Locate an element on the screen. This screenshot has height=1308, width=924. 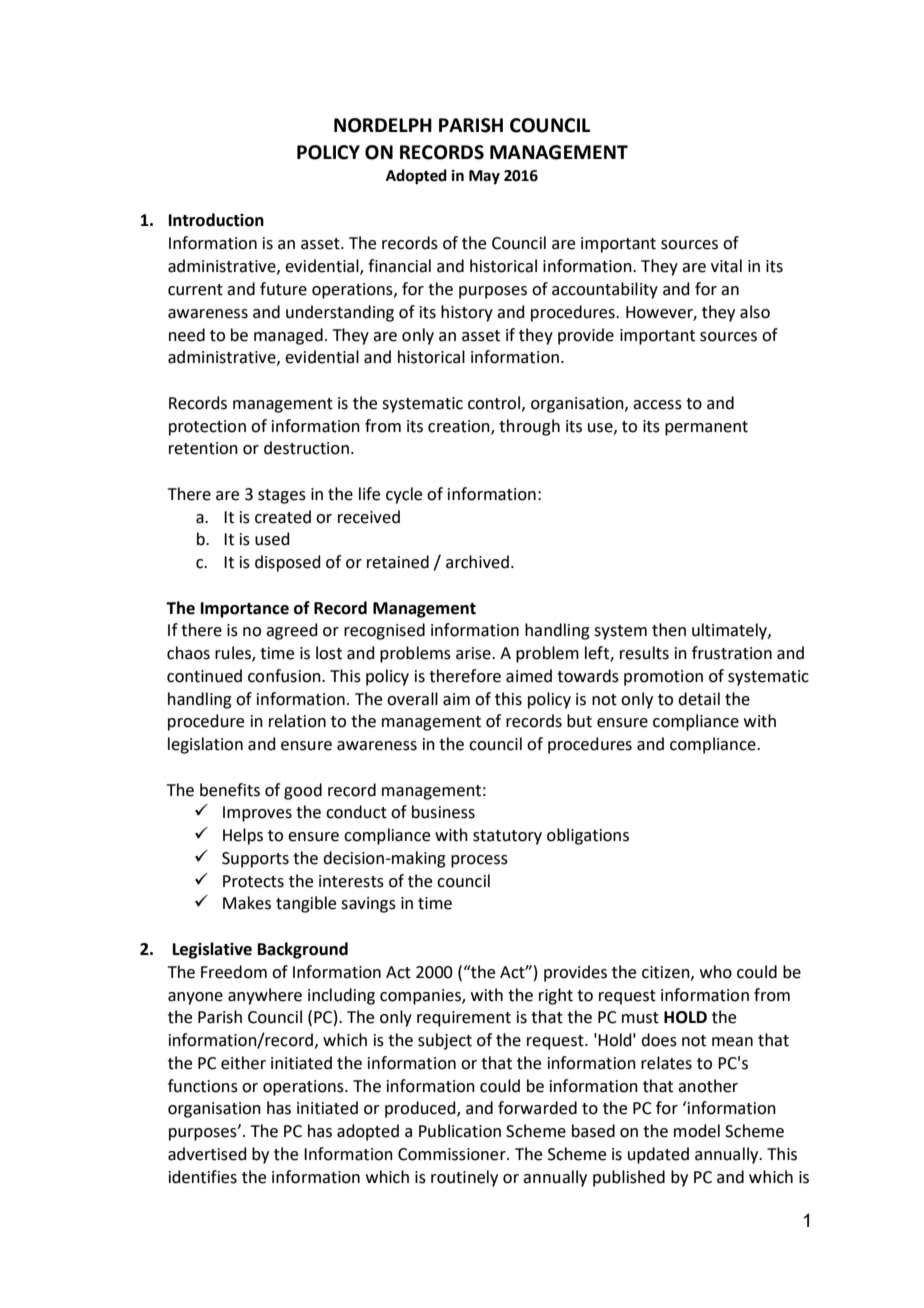
Commissioner is located at coordinates (453, 1154).
